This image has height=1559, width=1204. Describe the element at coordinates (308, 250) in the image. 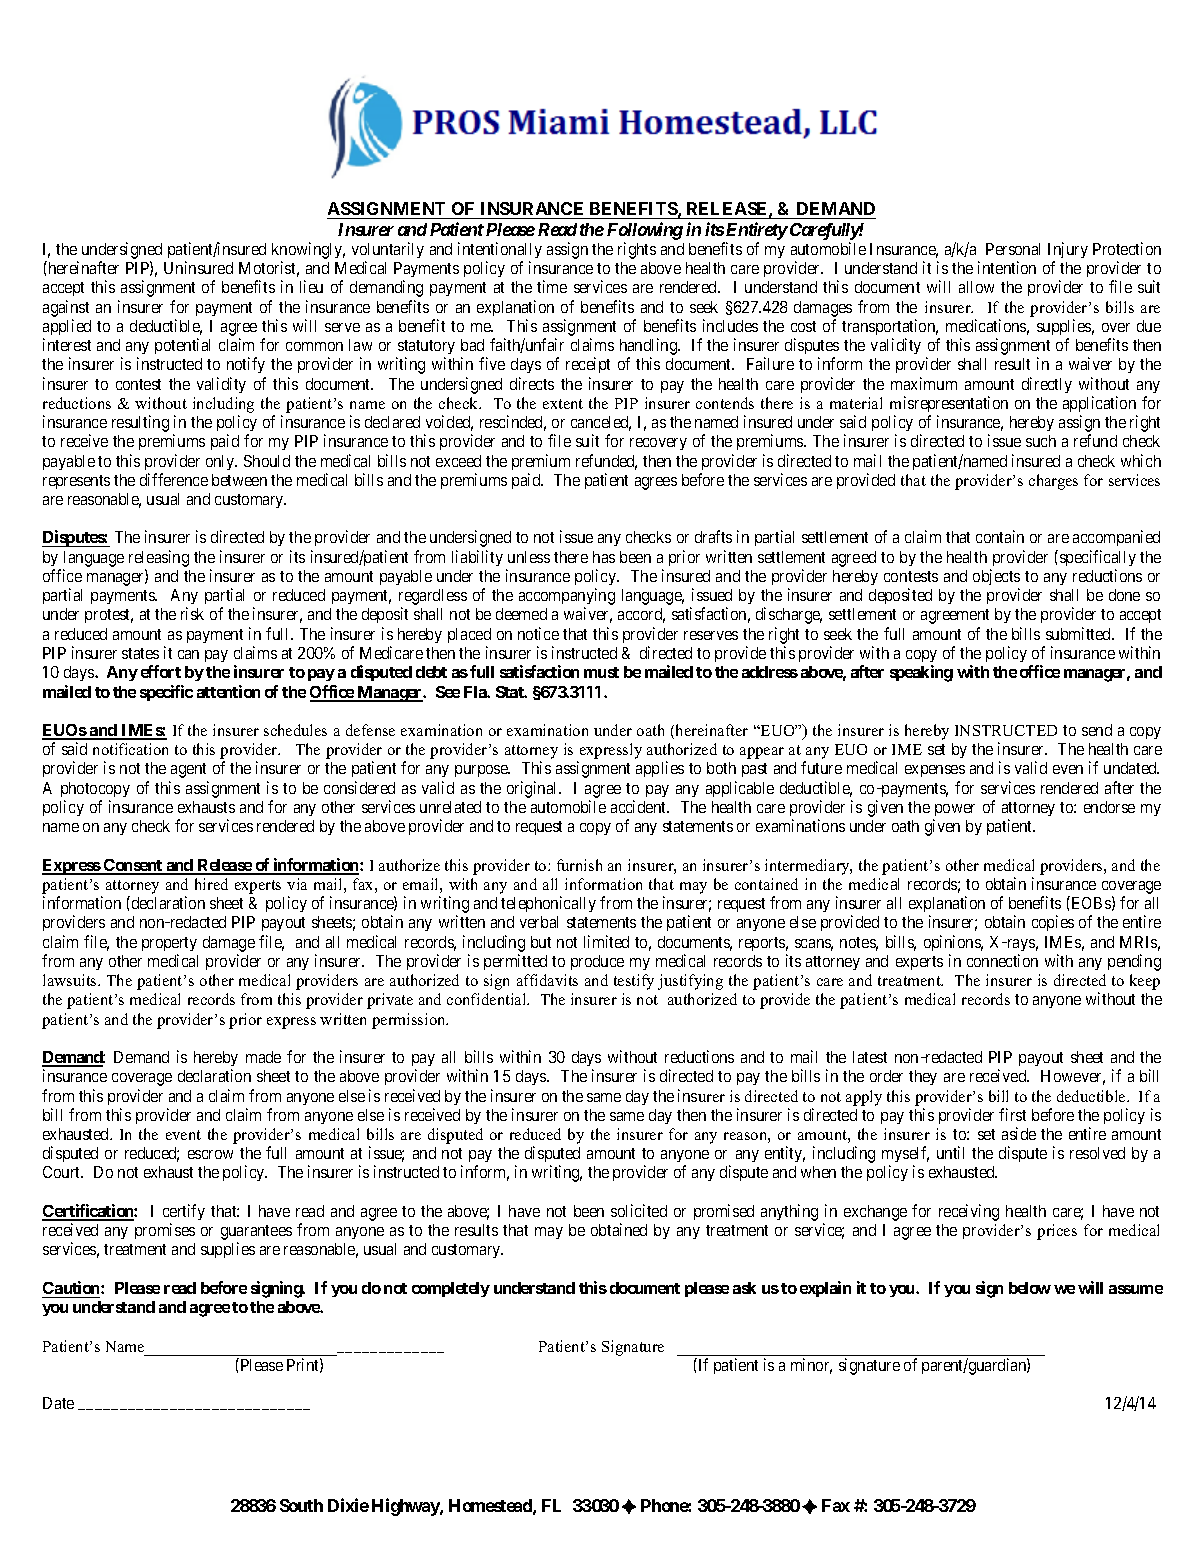

I see `knowingly` at that location.
